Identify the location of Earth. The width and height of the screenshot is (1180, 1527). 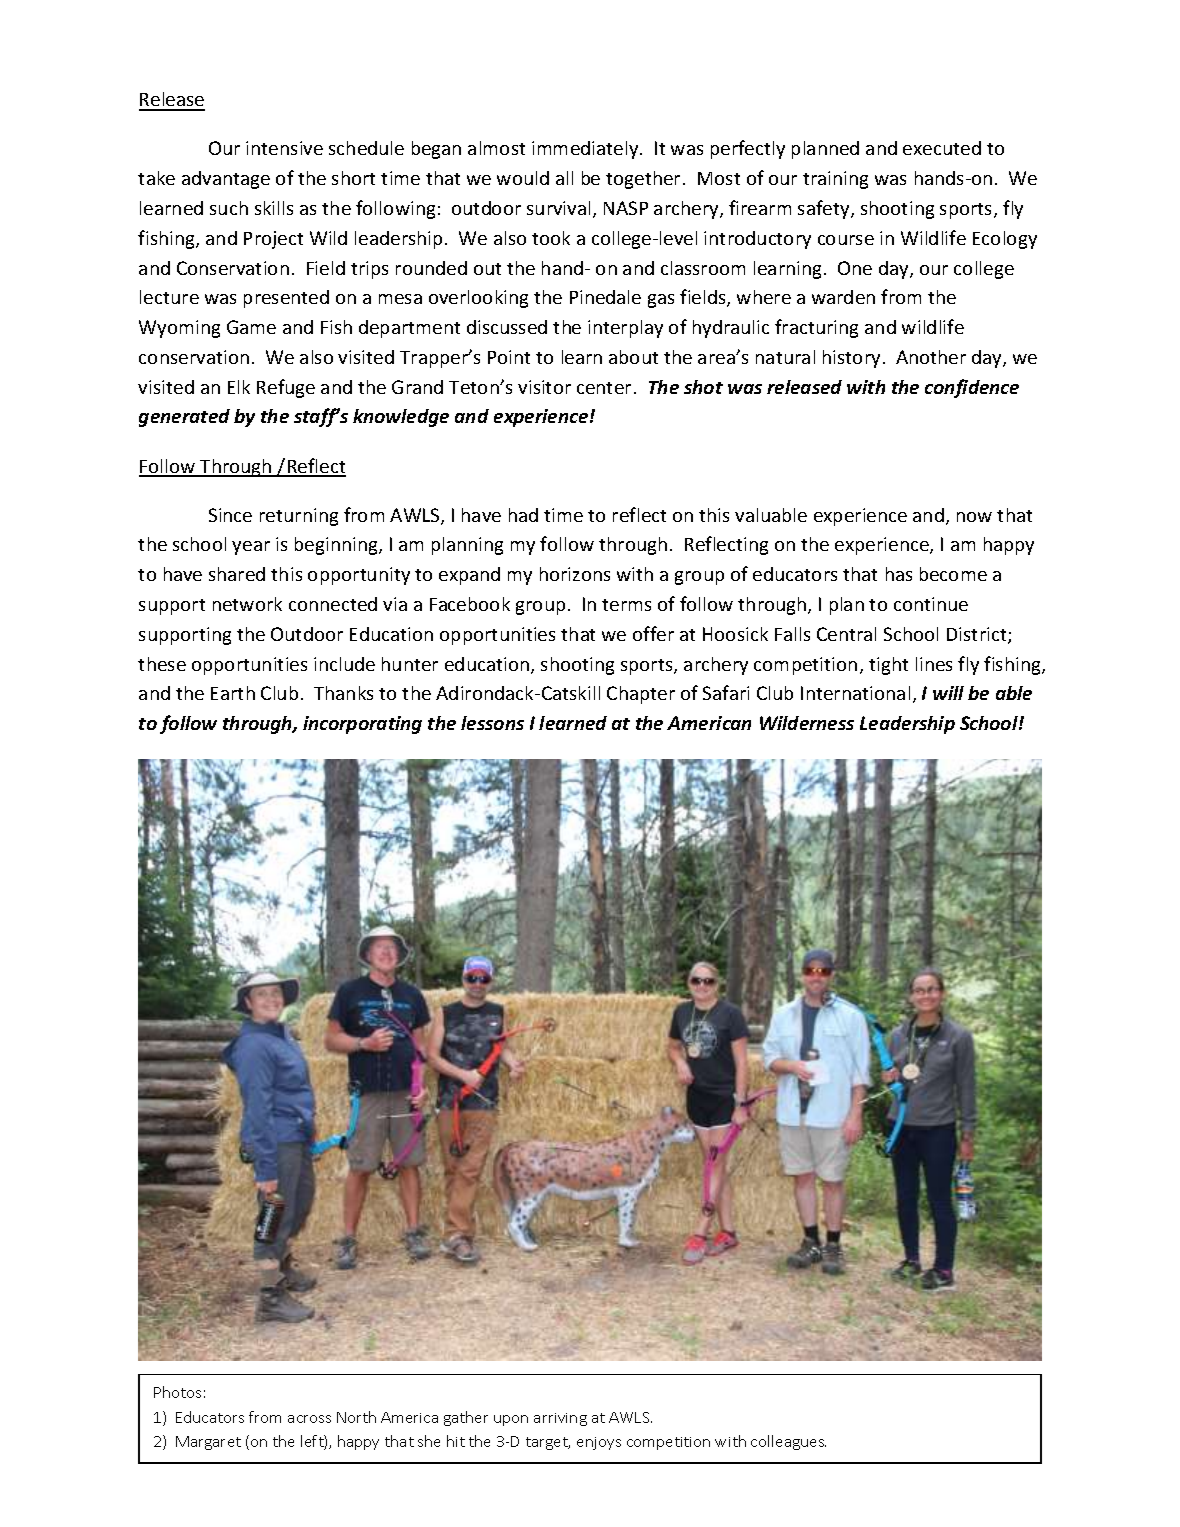
(233, 693).
